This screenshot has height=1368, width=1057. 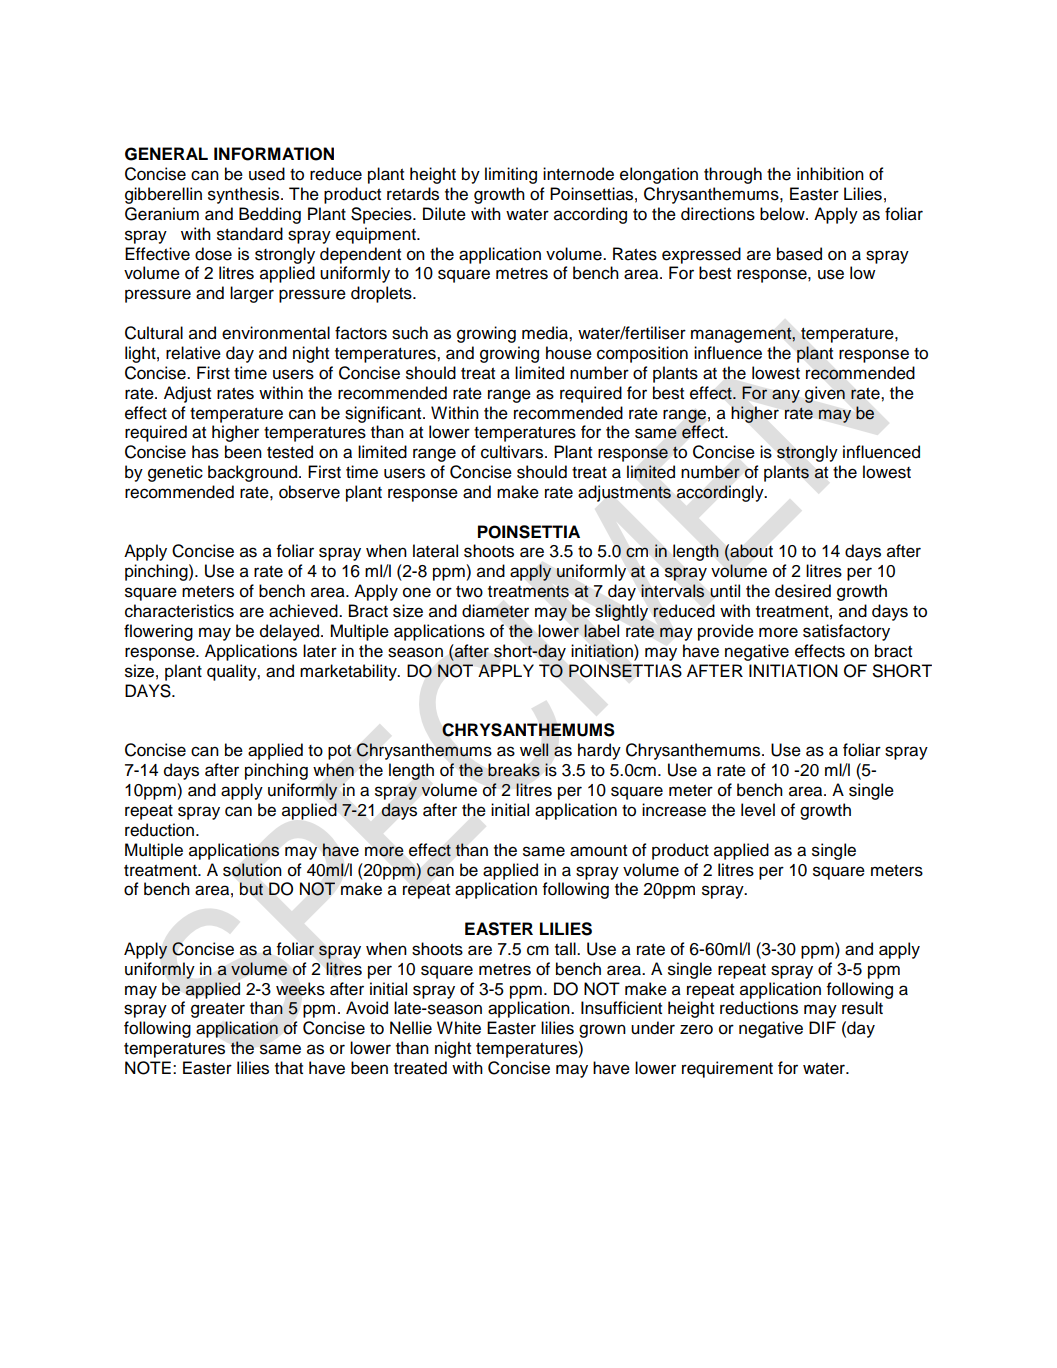 I want to click on through, so click(x=733, y=175).
